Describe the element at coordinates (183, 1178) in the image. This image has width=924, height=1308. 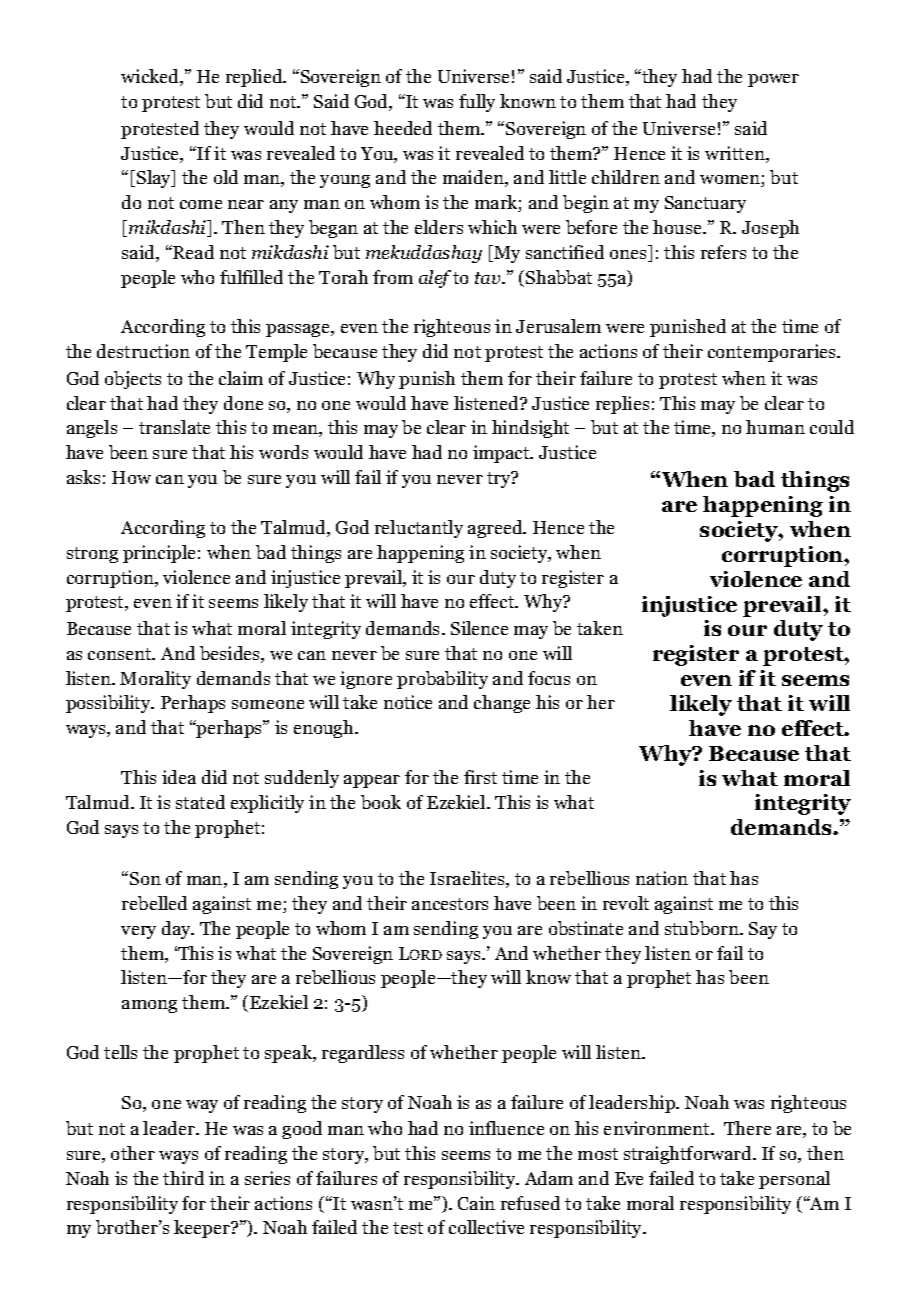
I see `third` at that location.
